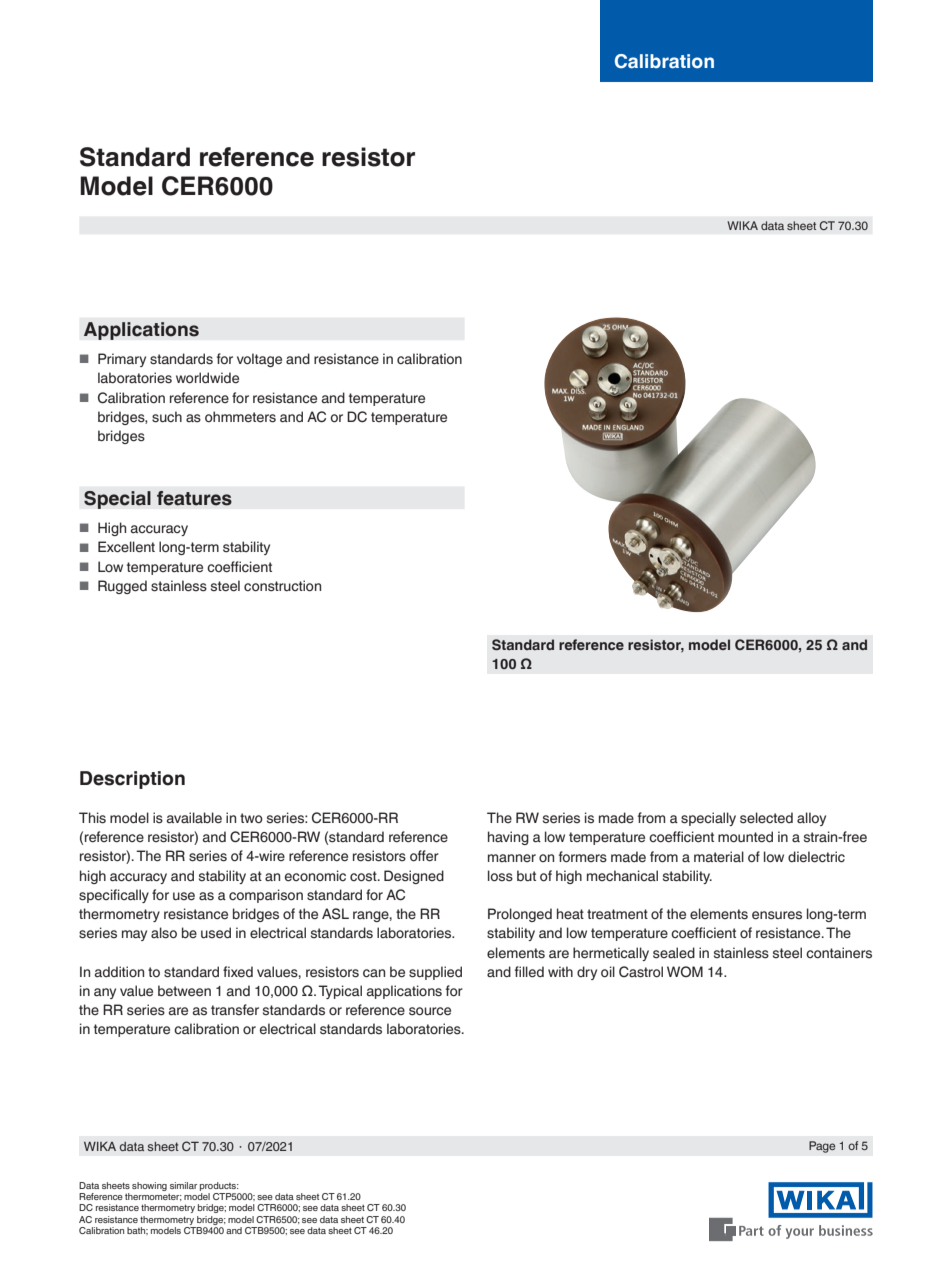 Image resolution: width=952 pixels, height=1267 pixels. I want to click on selected, so click(766, 818).
